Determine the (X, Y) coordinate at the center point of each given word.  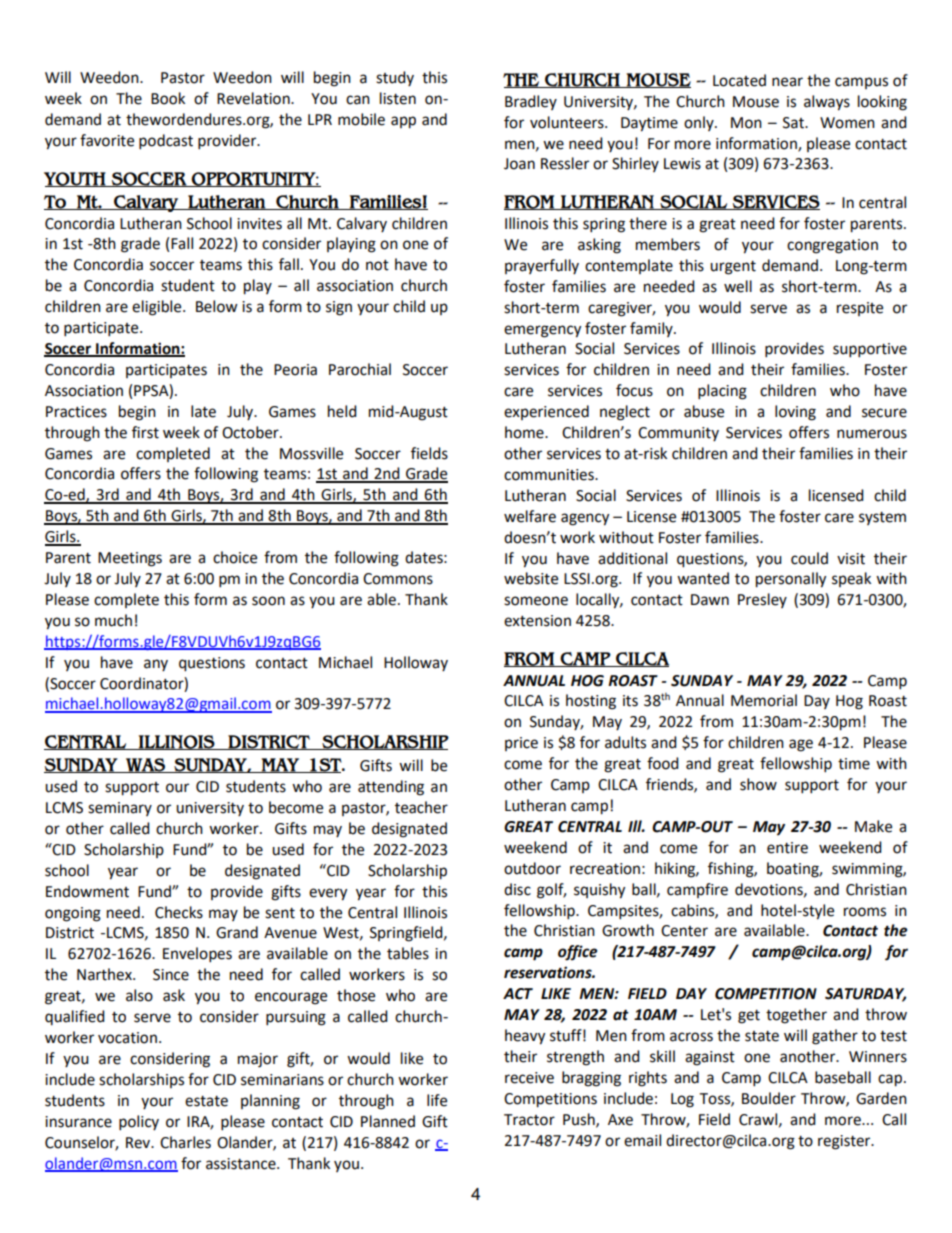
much (113, 620)
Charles (185, 1142)
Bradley (531, 102)
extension (537, 621)
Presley (762, 600)
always (827, 103)
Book (168, 98)
